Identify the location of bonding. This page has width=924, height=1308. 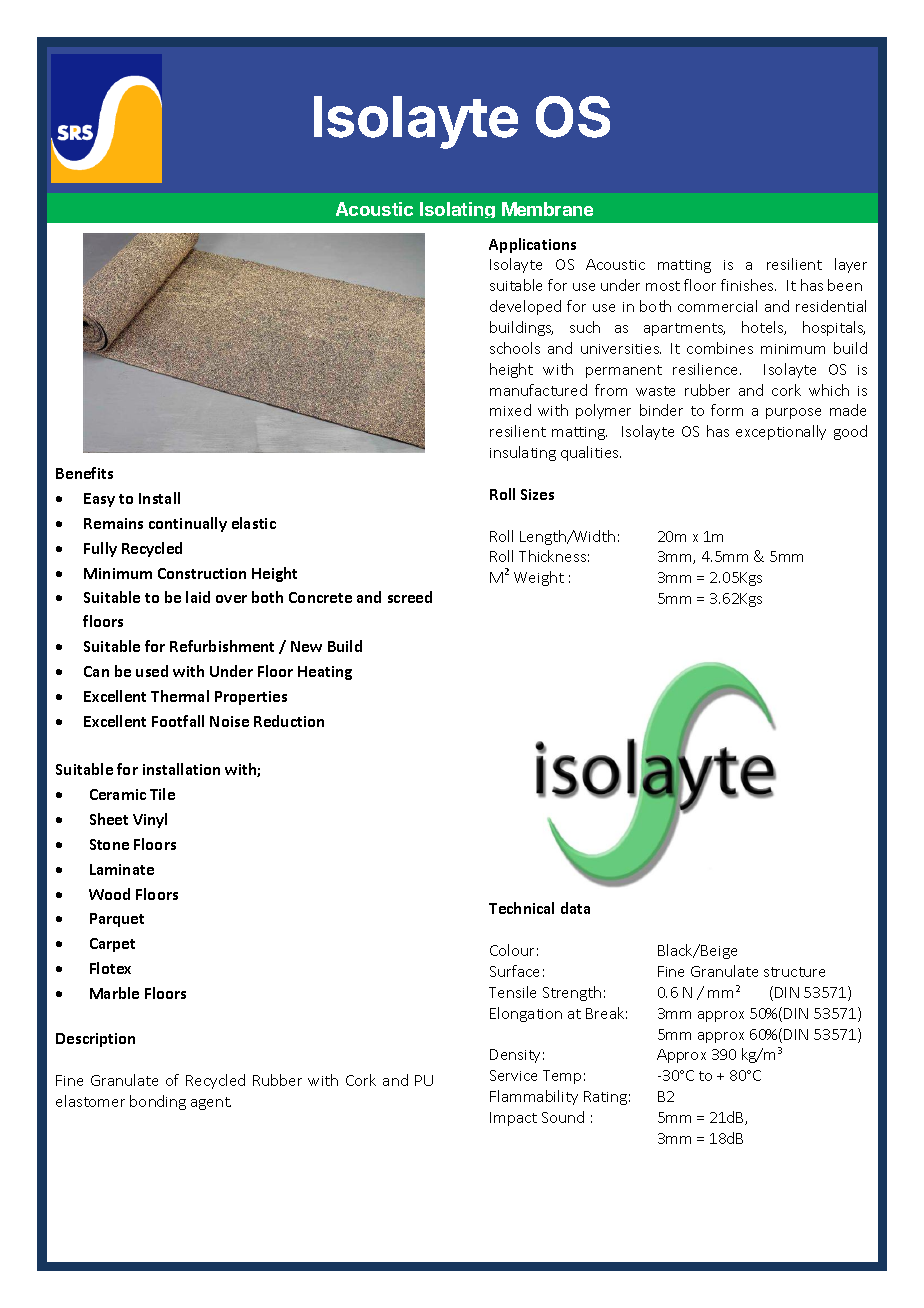
(158, 1102).
